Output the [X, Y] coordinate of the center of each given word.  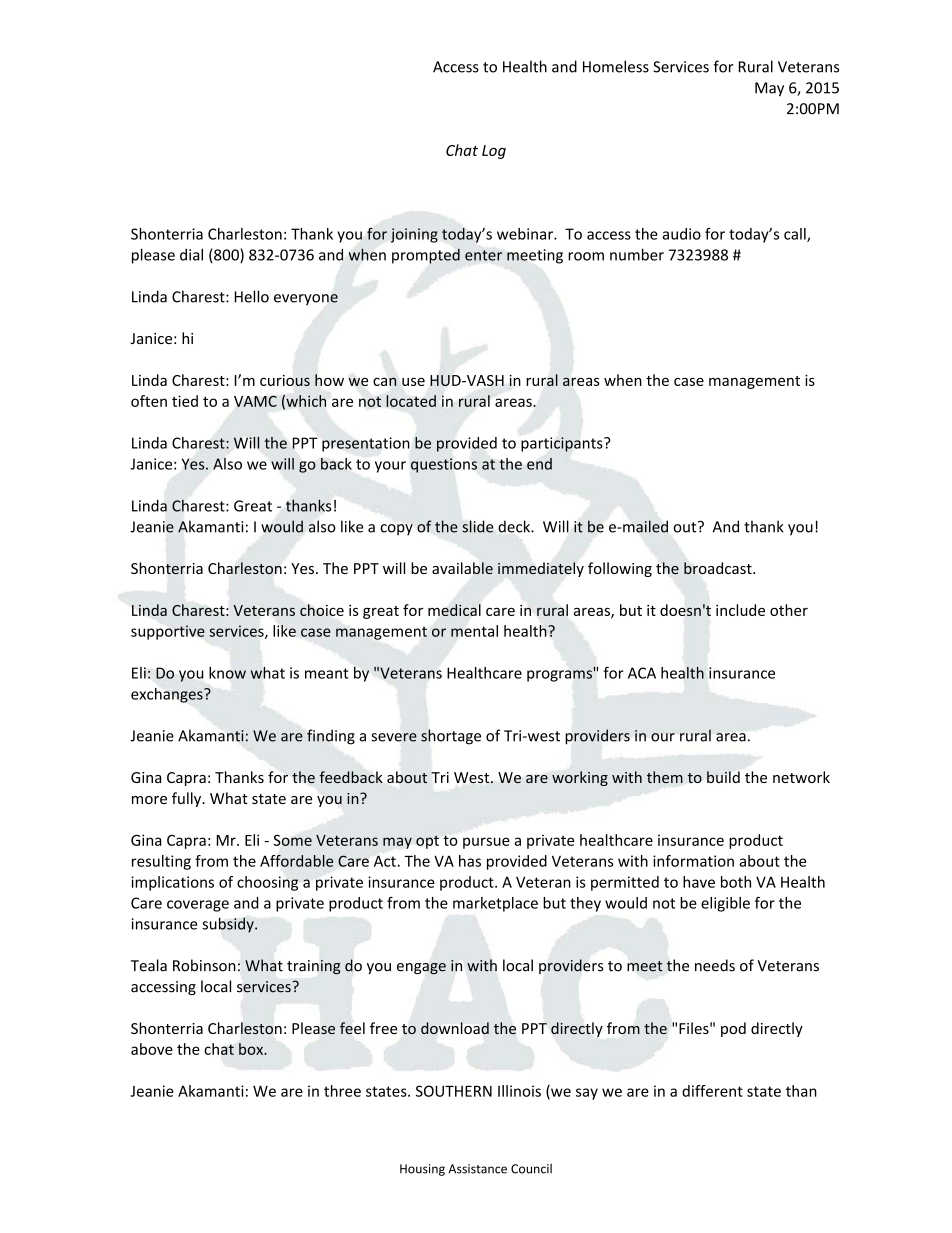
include [740, 610]
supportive [168, 632]
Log [494, 152]
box [252, 1049]
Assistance [477, 1169]
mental [474, 631]
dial [191, 254]
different [712, 1091]
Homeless [616, 66]
